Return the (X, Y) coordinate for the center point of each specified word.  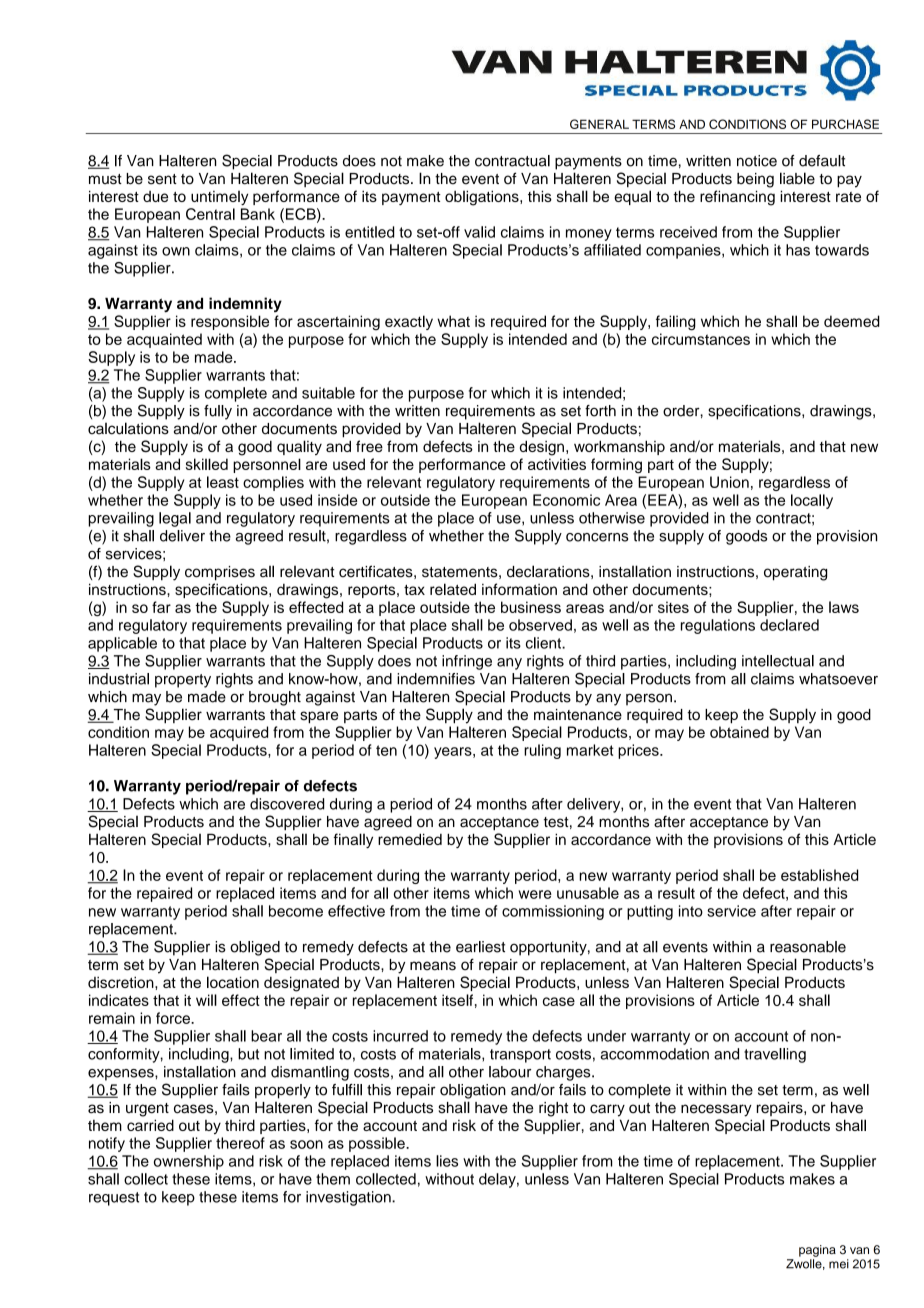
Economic (566, 500)
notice (757, 161)
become (296, 911)
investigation (349, 1198)
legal (175, 519)
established (819, 875)
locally (812, 501)
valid (479, 232)
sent (162, 179)
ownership (189, 1162)
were (535, 894)
